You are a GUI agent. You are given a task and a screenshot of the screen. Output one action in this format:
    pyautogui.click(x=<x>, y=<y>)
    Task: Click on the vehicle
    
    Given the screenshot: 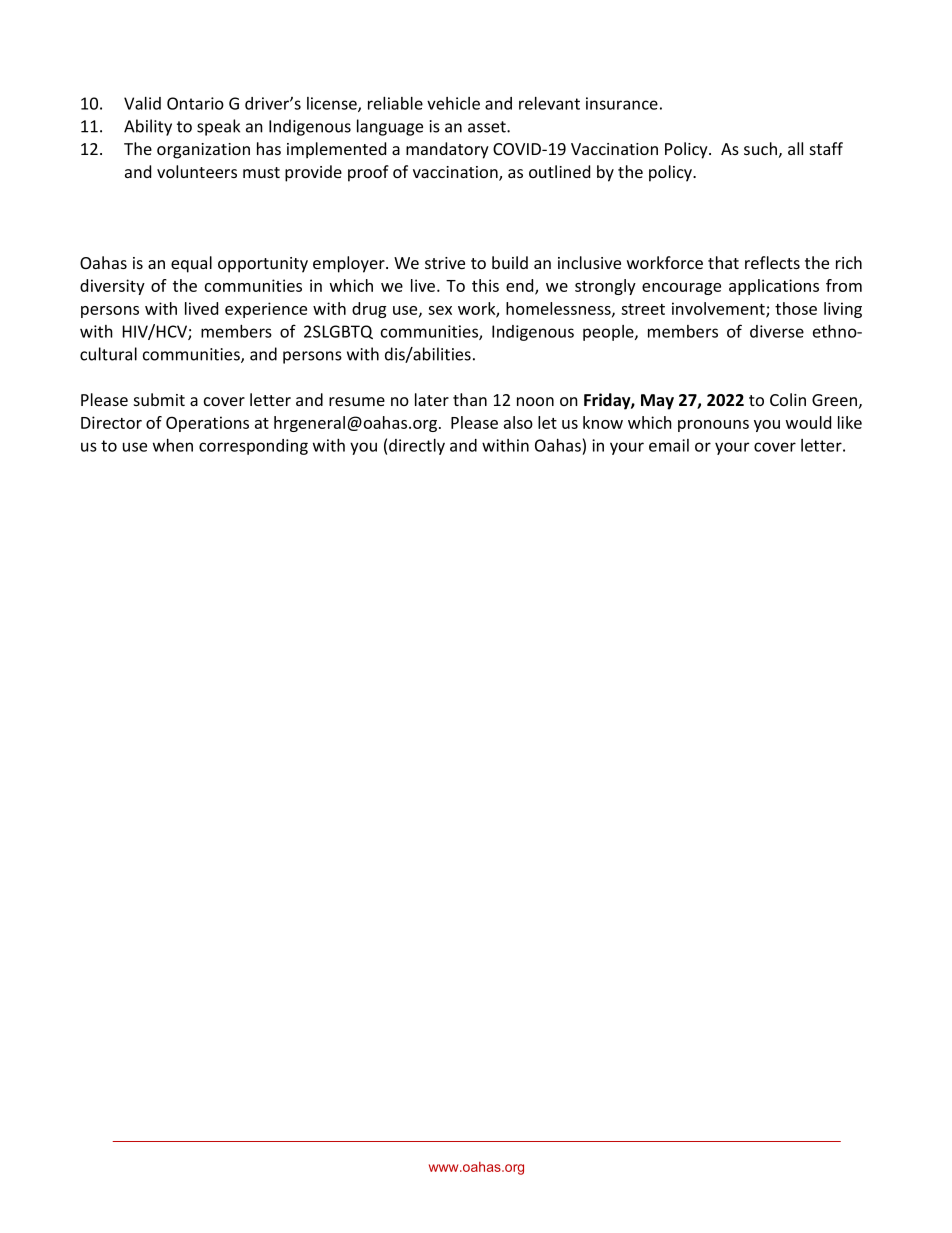 What is the action you would take?
    pyautogui.click(x=453, y=103)
